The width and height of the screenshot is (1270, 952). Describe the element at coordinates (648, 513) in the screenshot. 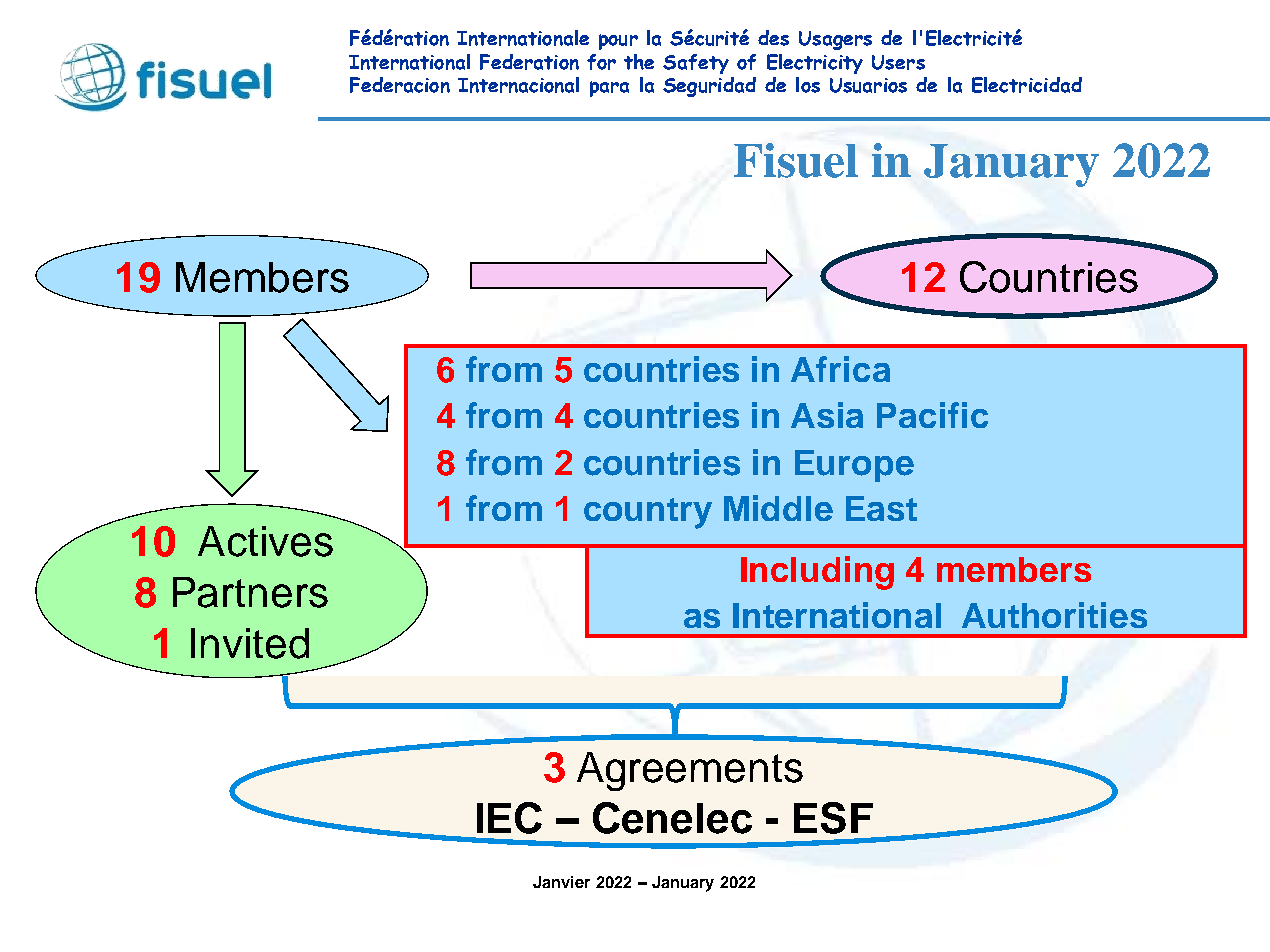

I see `country` at that location.
